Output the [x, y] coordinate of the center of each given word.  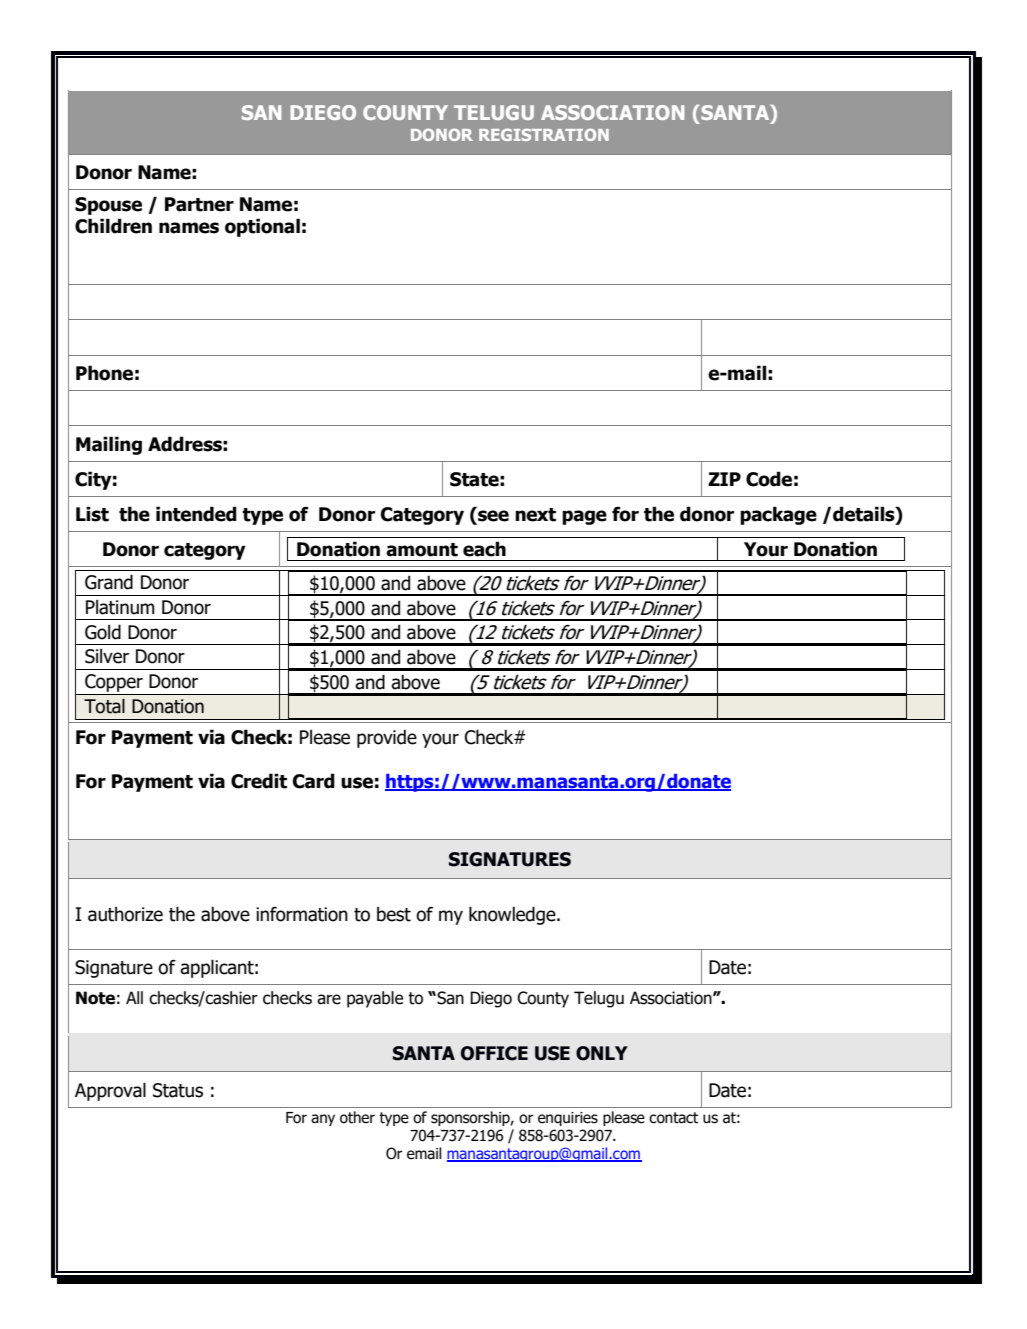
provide [387, 738]
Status [178, 1090]
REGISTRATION [544, 134]
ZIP [724, 479]
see [492, 517]
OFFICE [494, 1053]
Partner [199, 204]
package [778, 515]
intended [196, 514]
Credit [259, 781]
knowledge [513, 915]
